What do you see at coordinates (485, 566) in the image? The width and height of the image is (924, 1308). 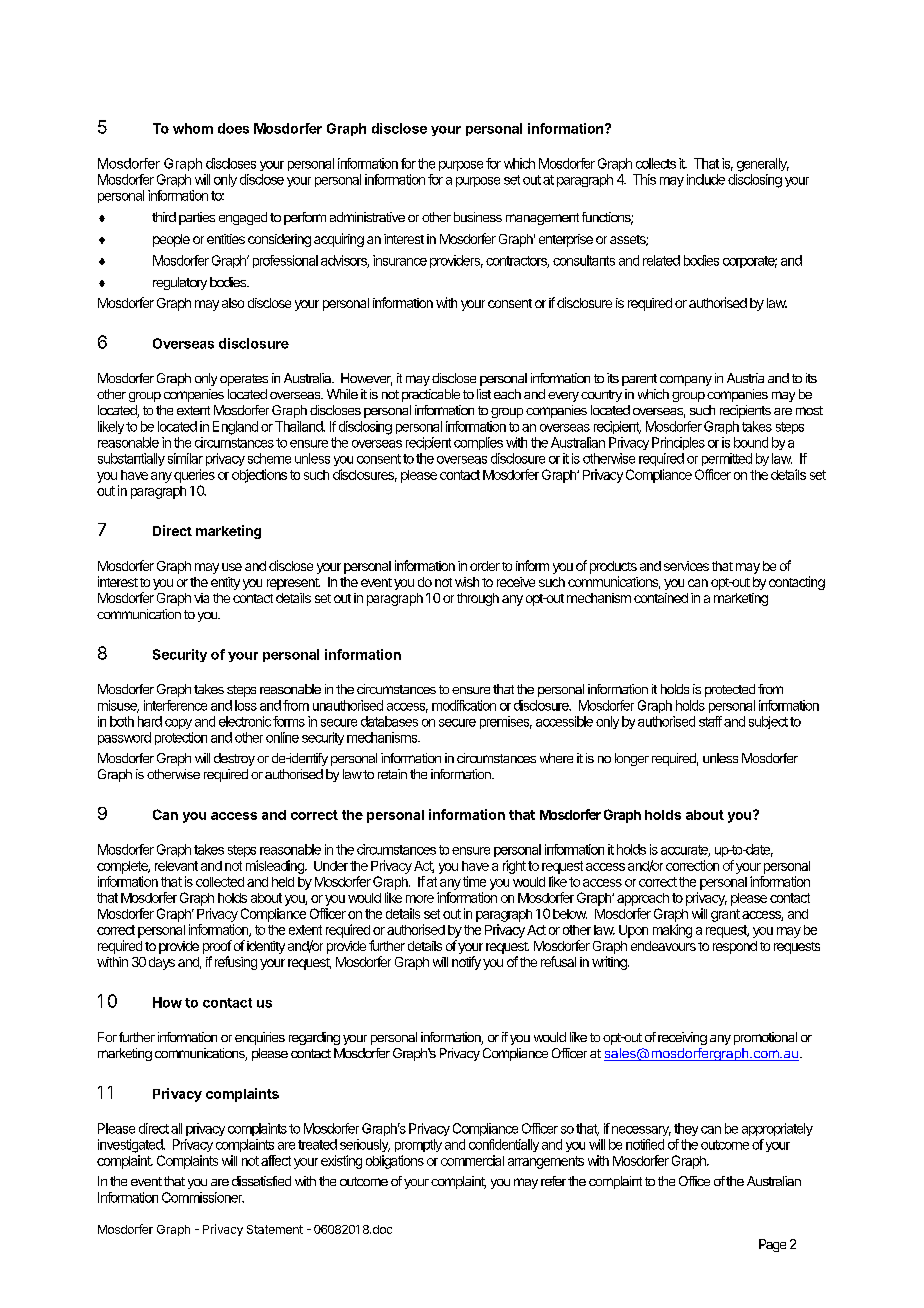 I see `order` at bounding box center [485, 566].
